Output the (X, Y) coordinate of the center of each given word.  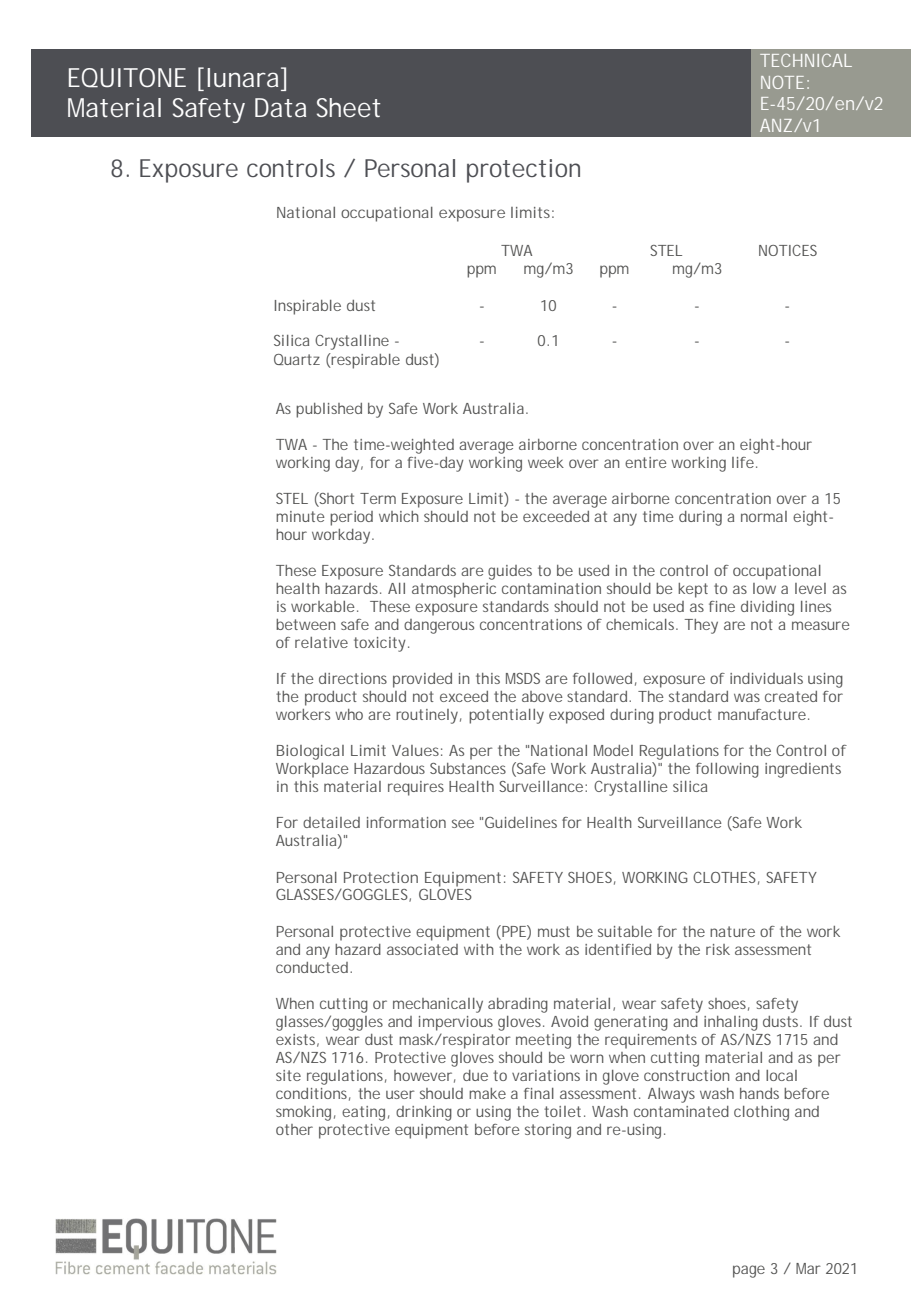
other (294, 1129)
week (546, 462)
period (351, 518)
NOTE (782, 82)
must (554, 931)
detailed (331, 822)
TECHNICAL (806, 60)
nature (732, 931)
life (743, 462)
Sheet (349, 107)
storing (548, 1131)
